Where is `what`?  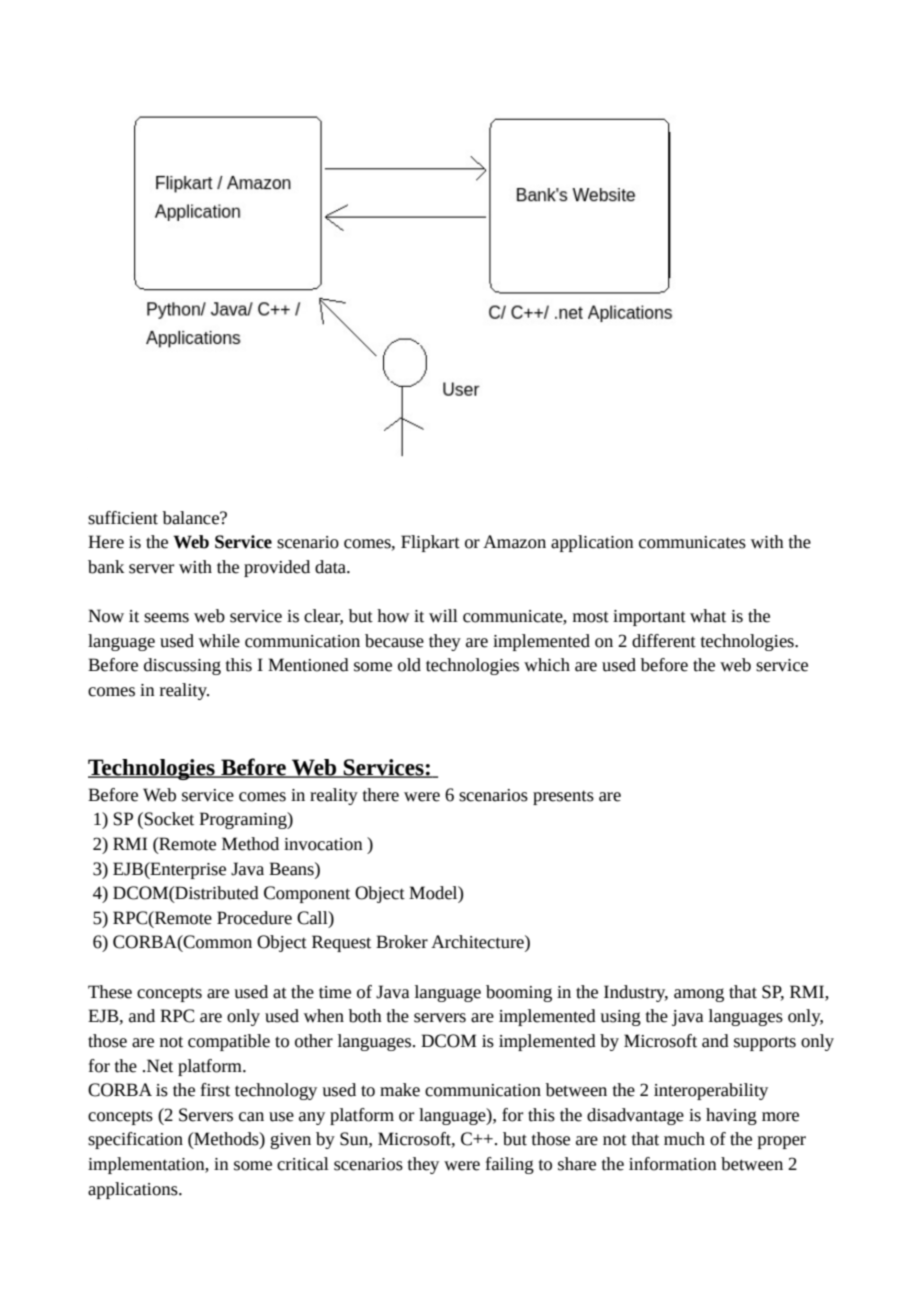
what is located at coordinates (708, 616).
